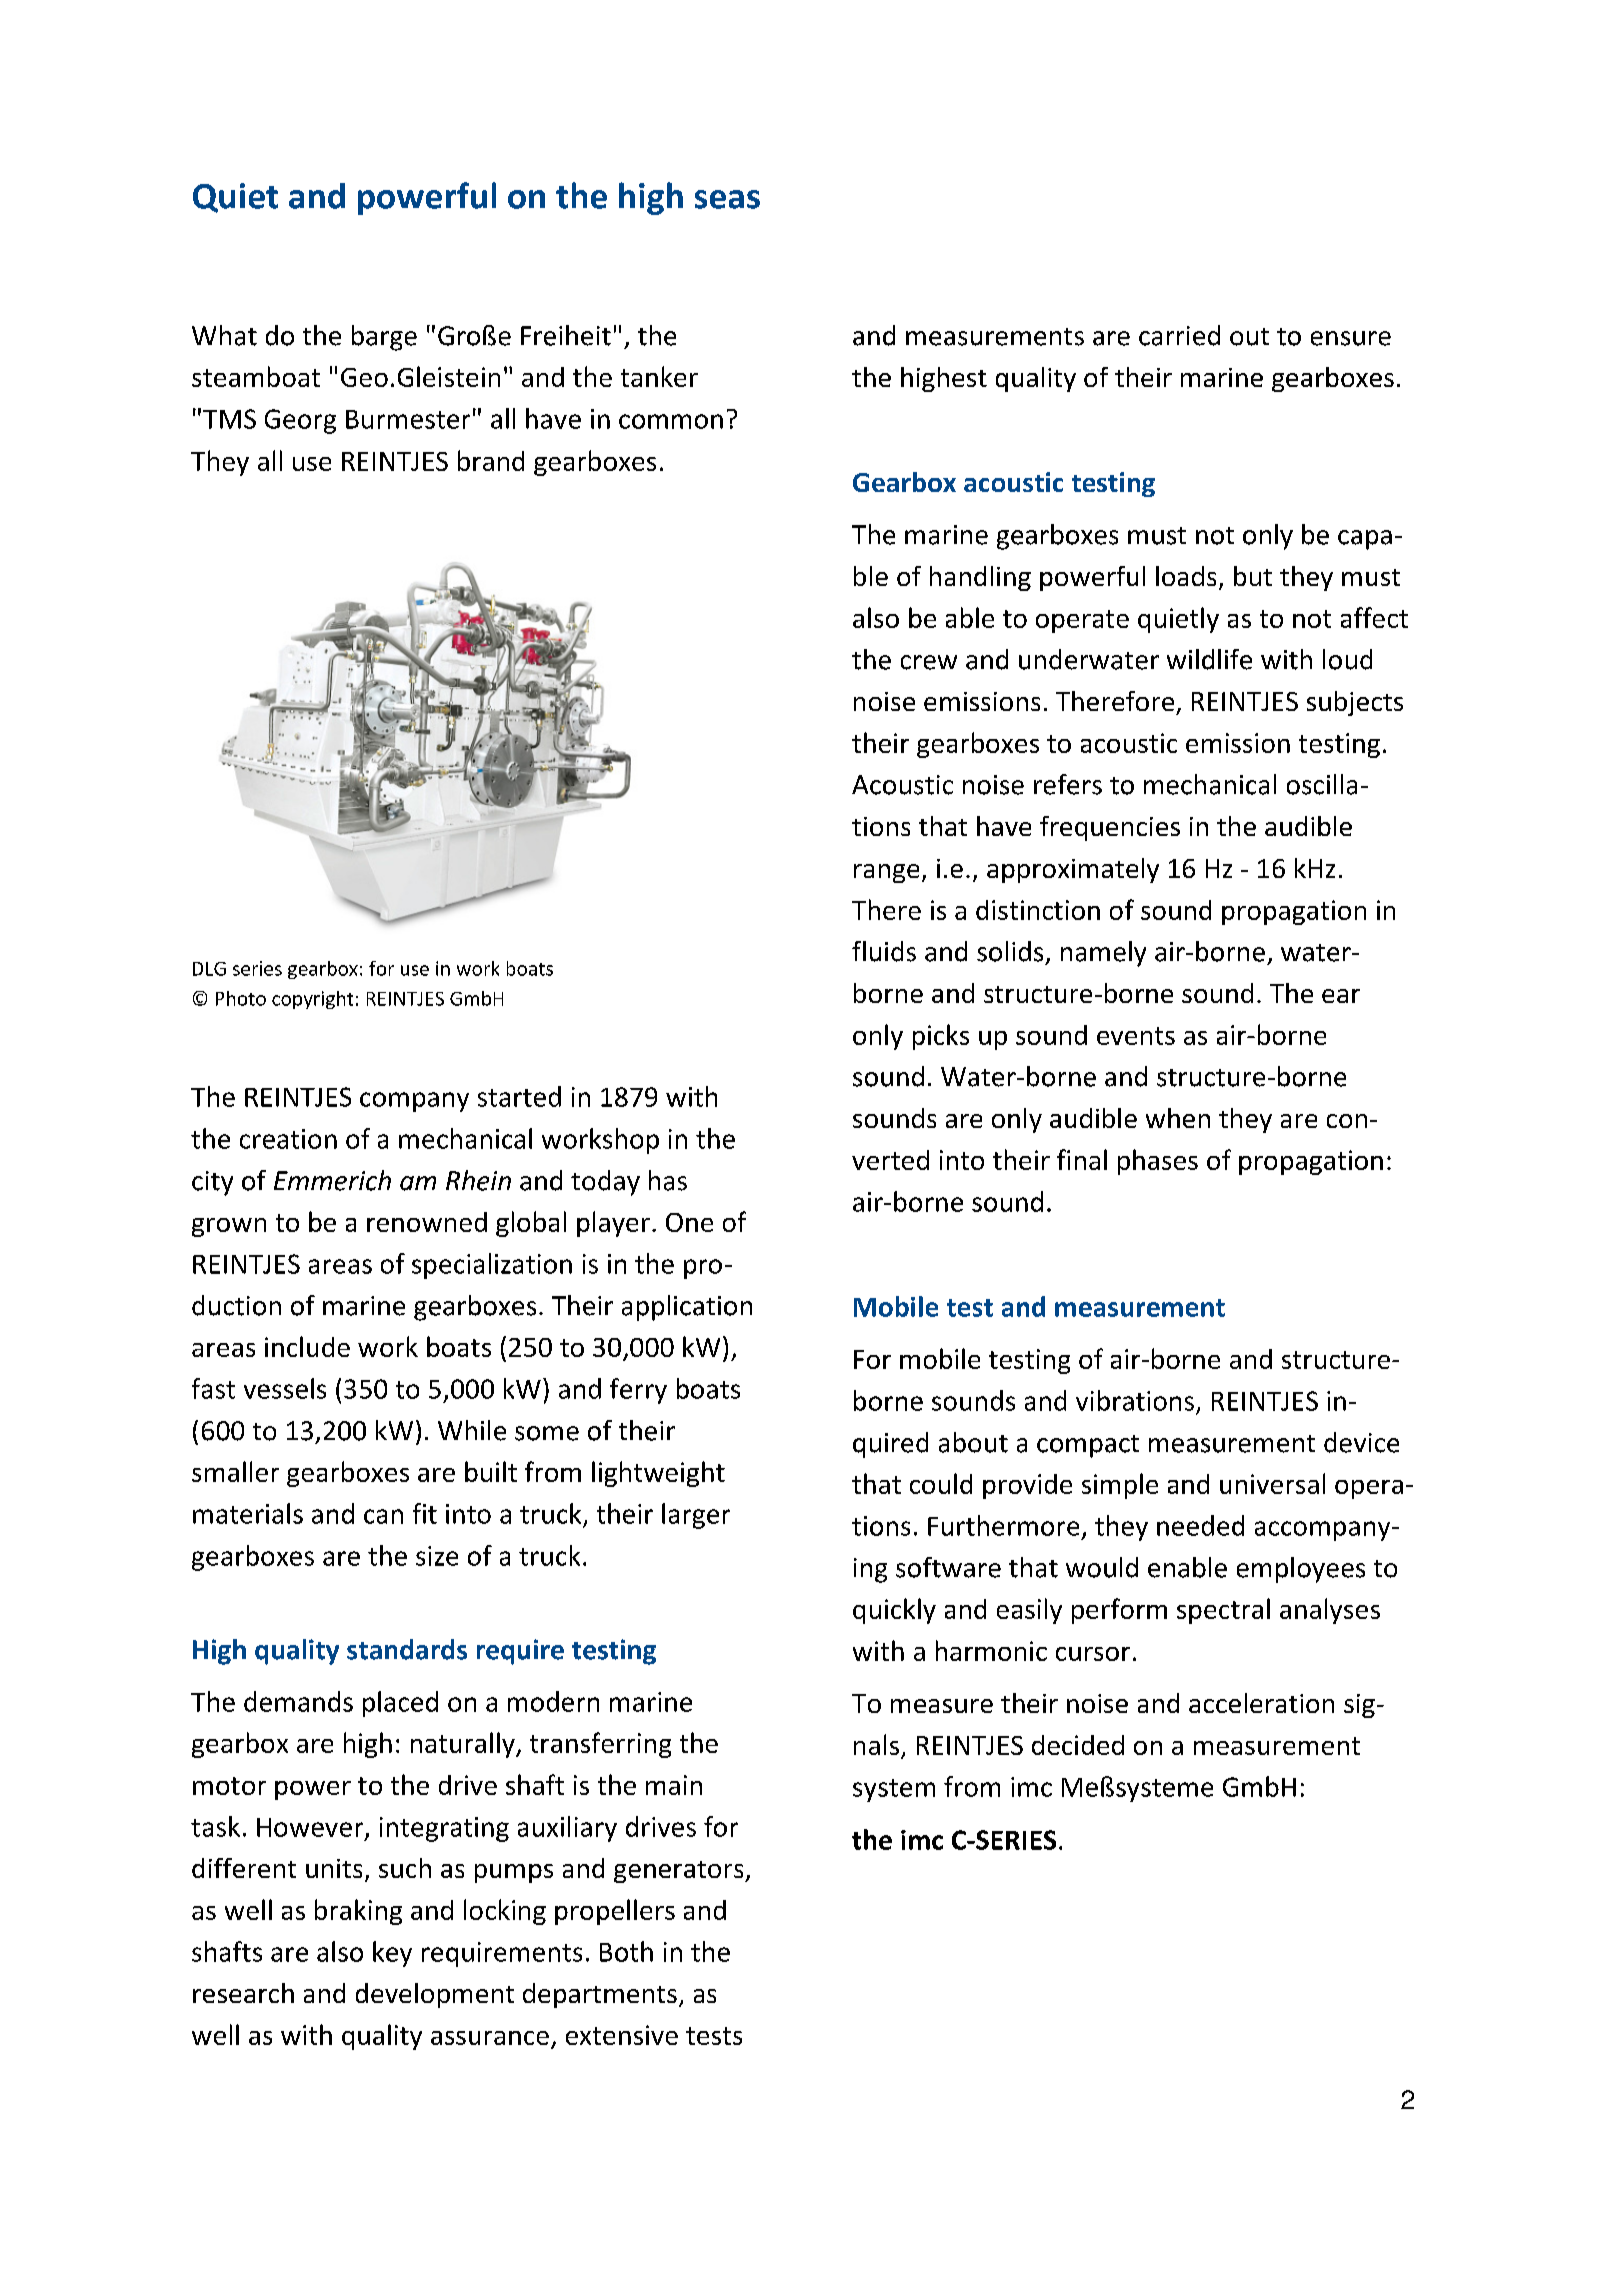  I want to click on copyright, so click(312, 1000).
